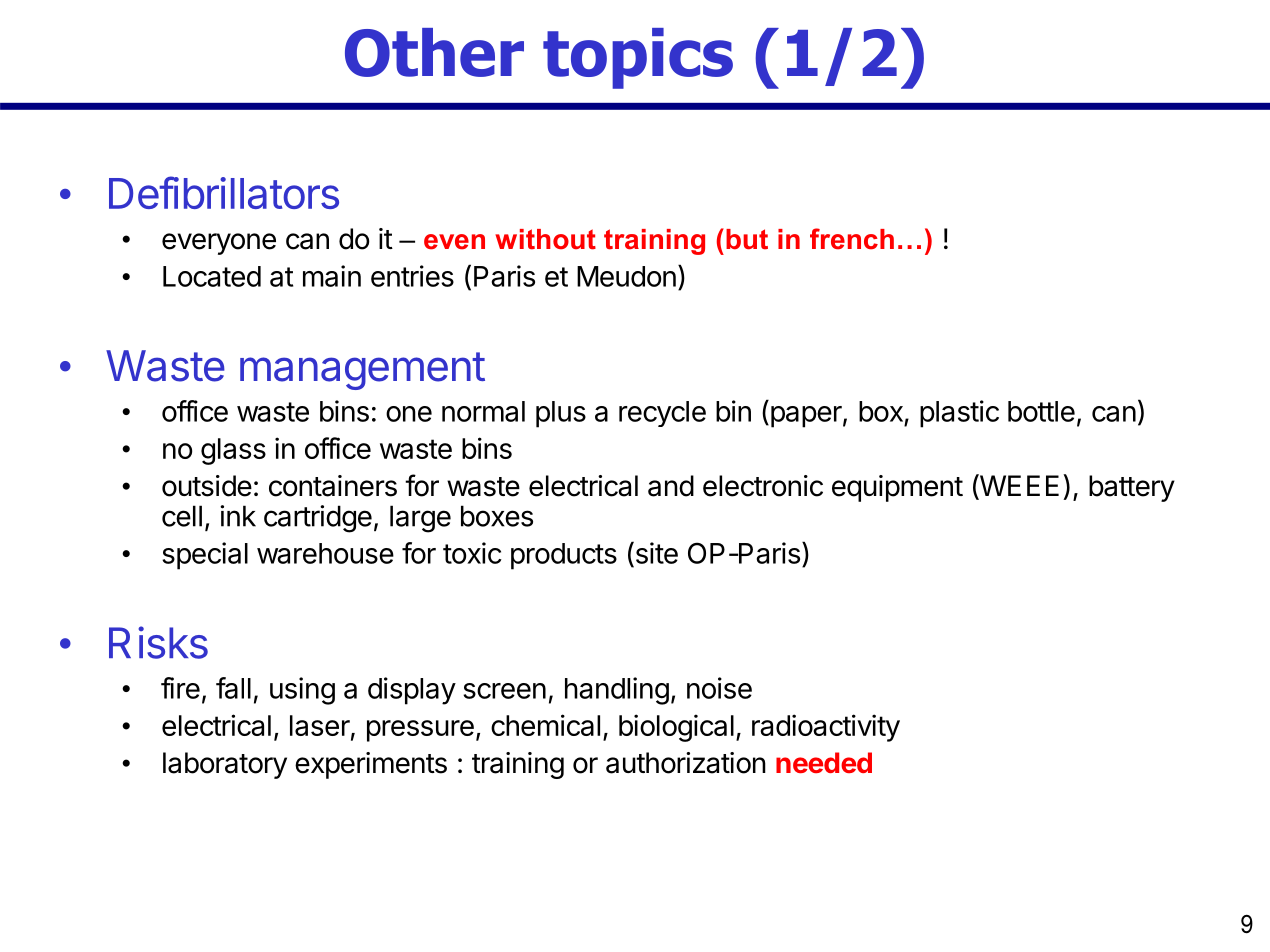 The width and height of the screenshot is (1270, 952). Describe the element at coordinates (897, 488) in the screenshot. I see `equipment` at that location.
